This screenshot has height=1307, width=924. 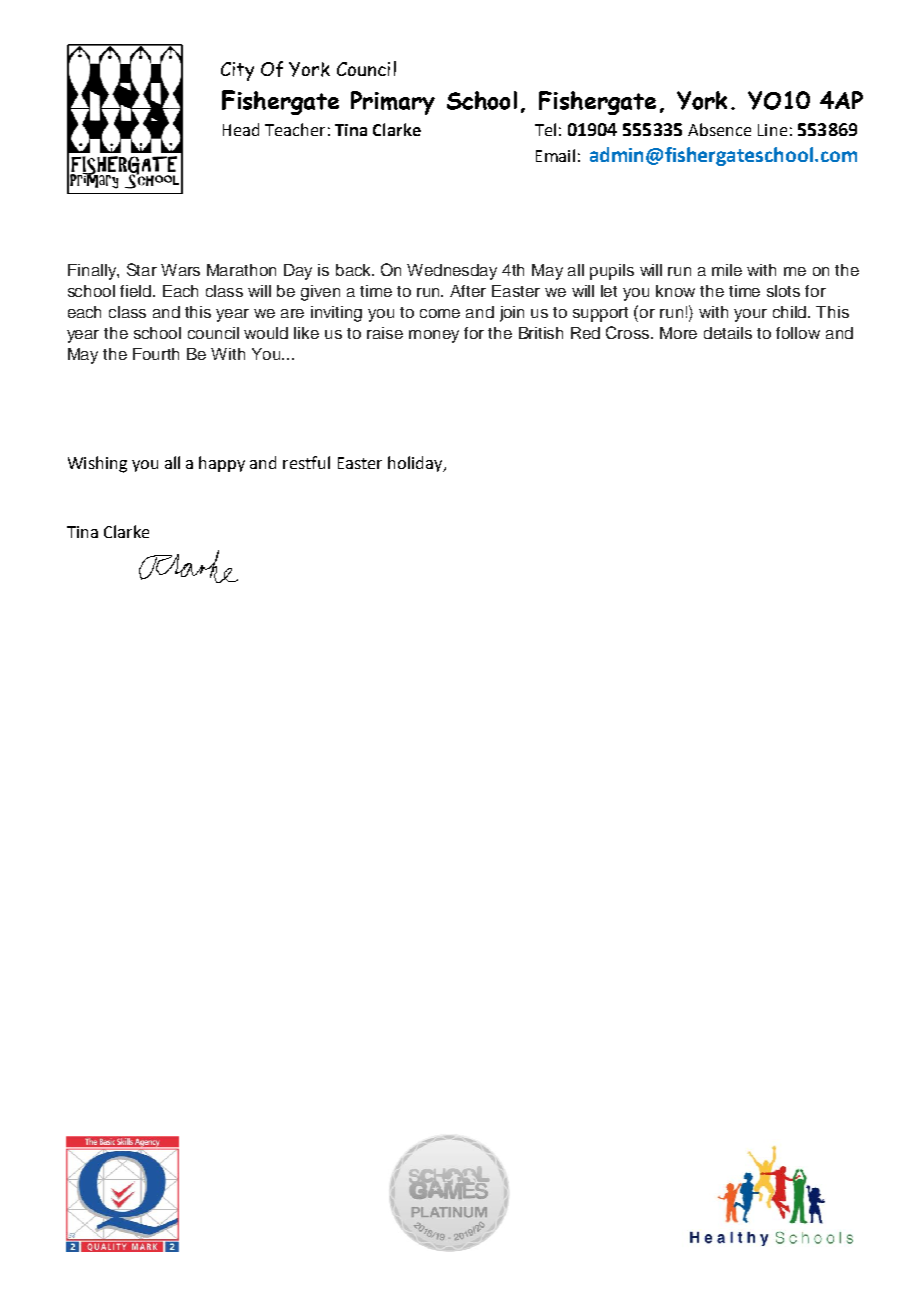 I want to click on Wednesday, so click(x=452, y=272).
